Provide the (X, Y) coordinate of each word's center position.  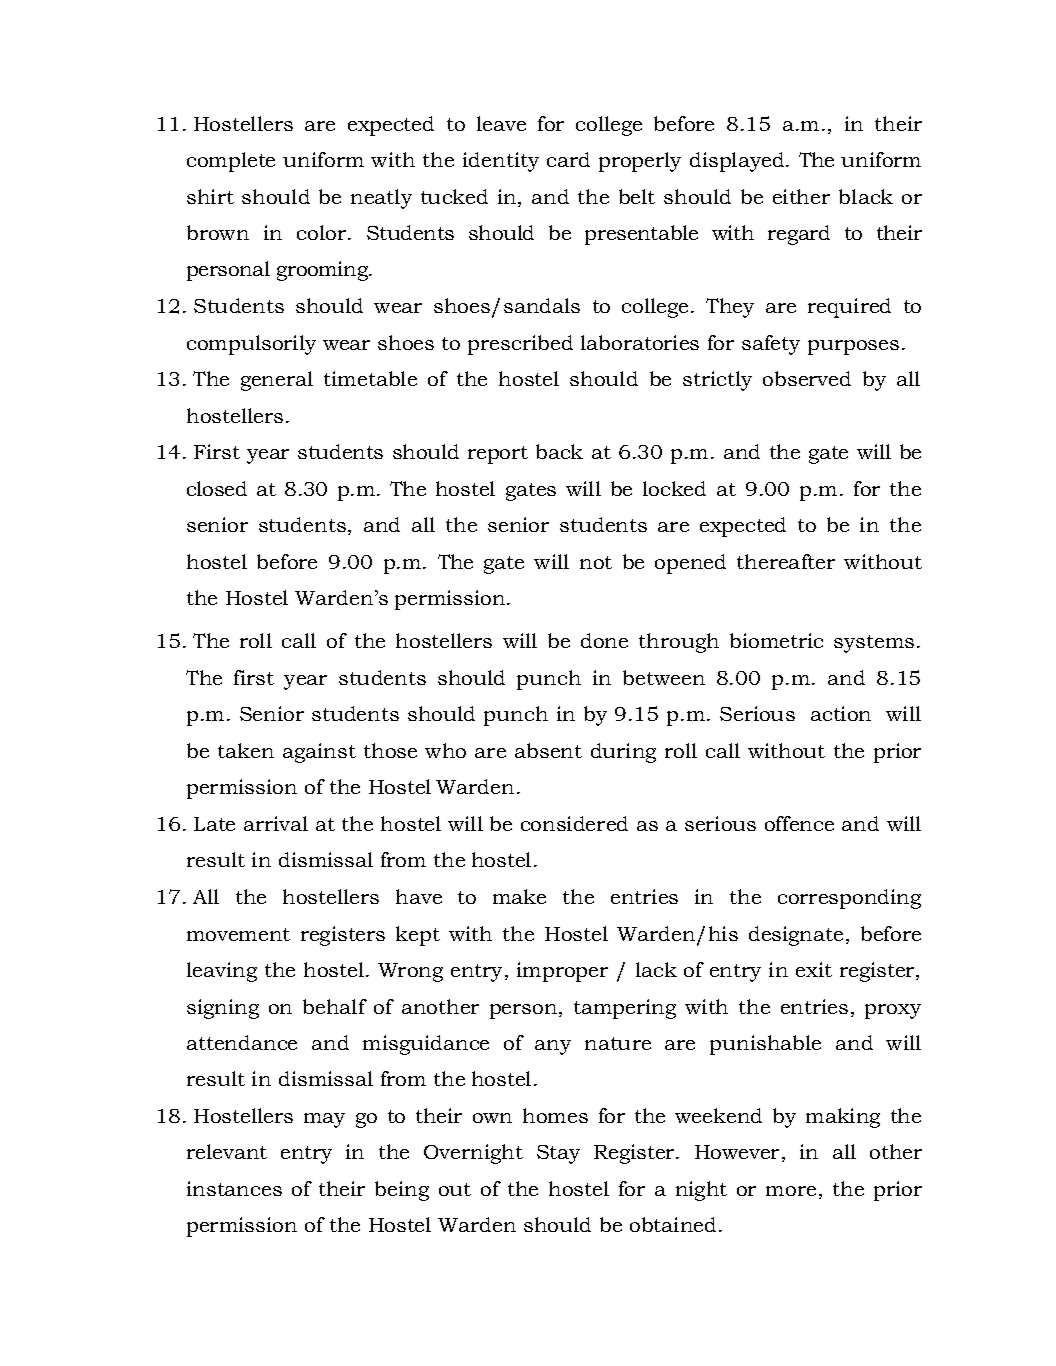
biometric (776, 640)
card (568, 159)
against (319, 753)
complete (231, 162)
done (604, 640)
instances (234, 1188)
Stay (558, 1154)
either (801, 196)
